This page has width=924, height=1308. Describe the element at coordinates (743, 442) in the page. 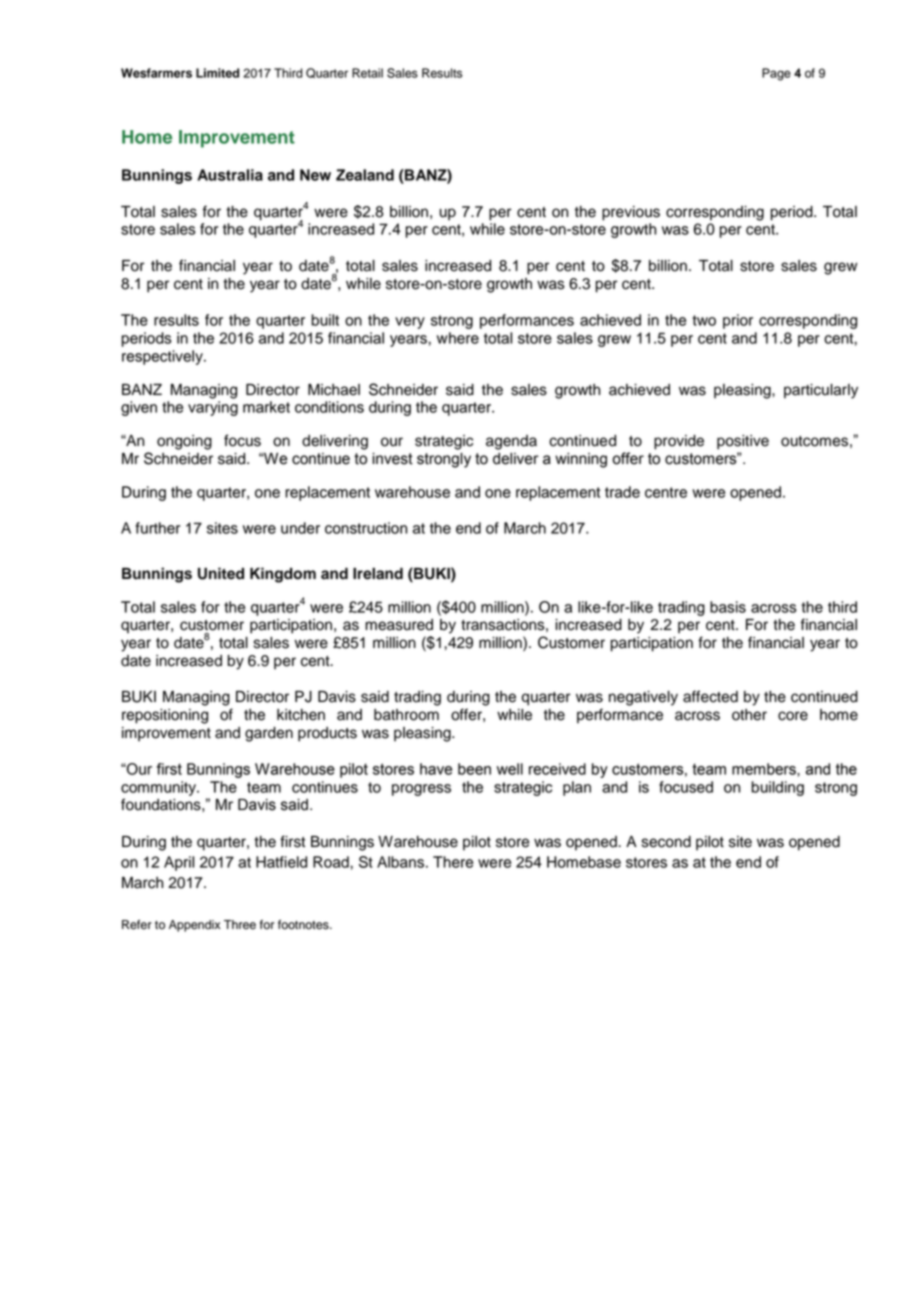

I see `positive` at that location.
